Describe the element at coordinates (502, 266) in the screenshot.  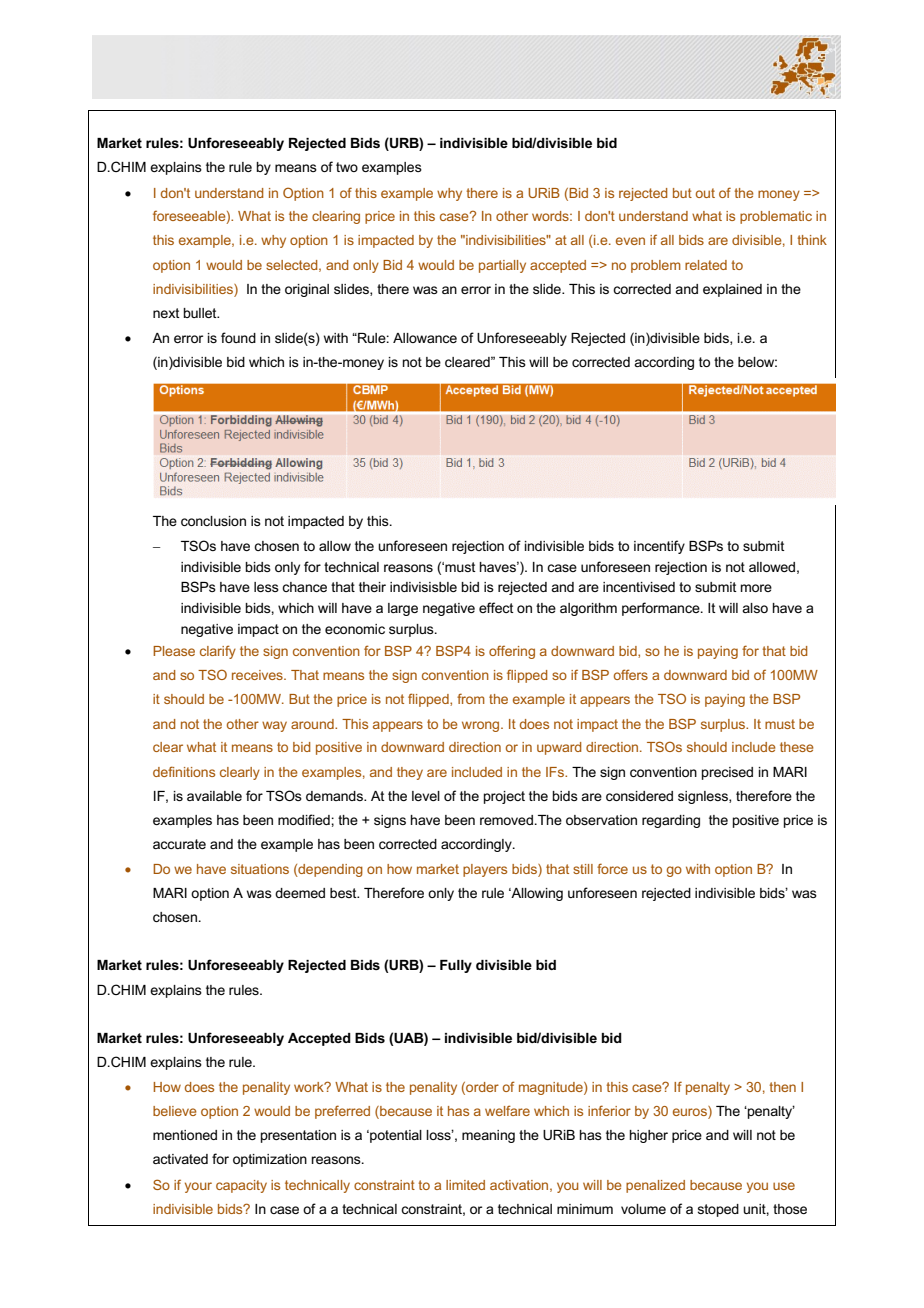
I see `partially` at that location.
